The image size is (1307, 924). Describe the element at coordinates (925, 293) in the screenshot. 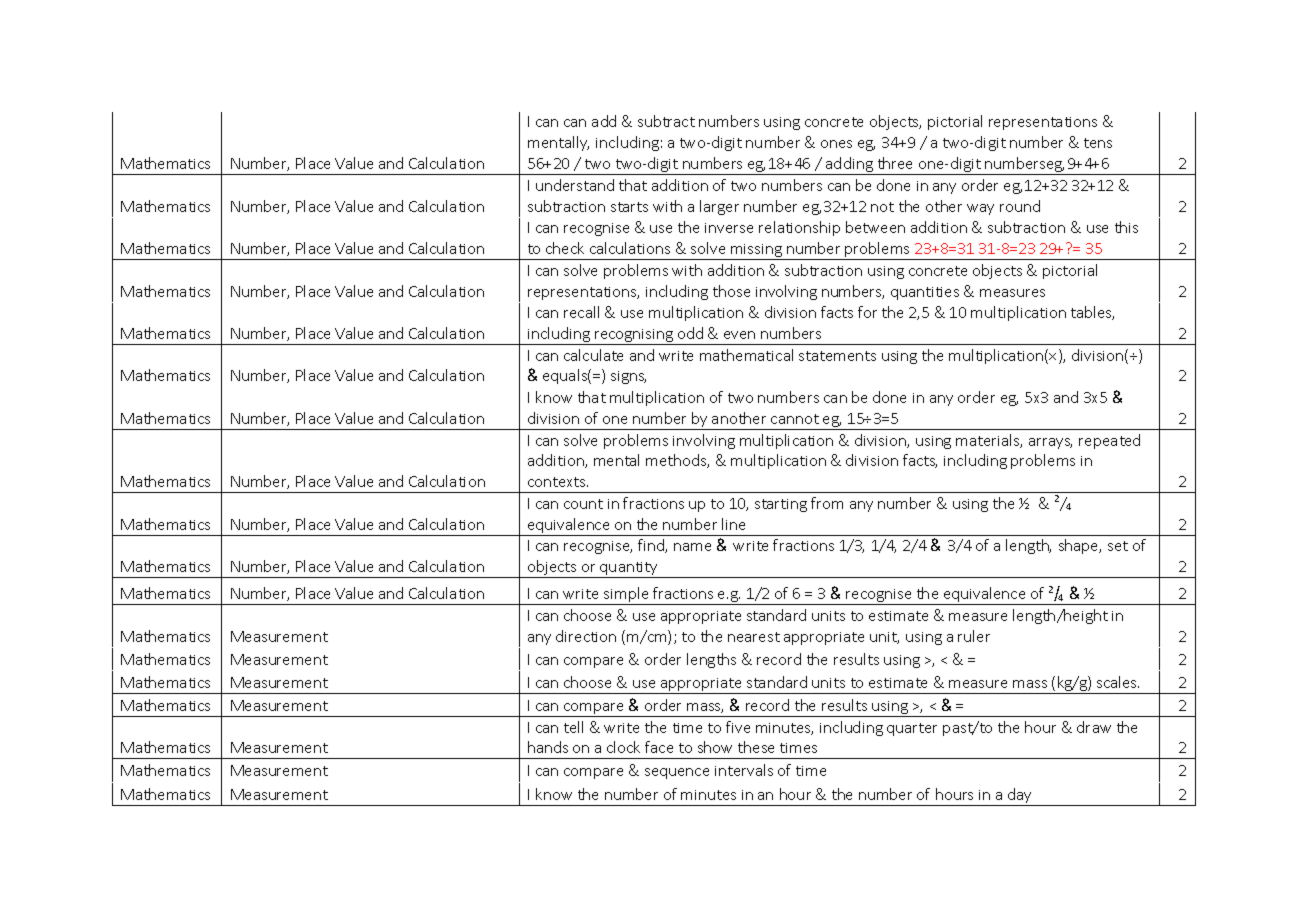

I see `quantities` at that location.
